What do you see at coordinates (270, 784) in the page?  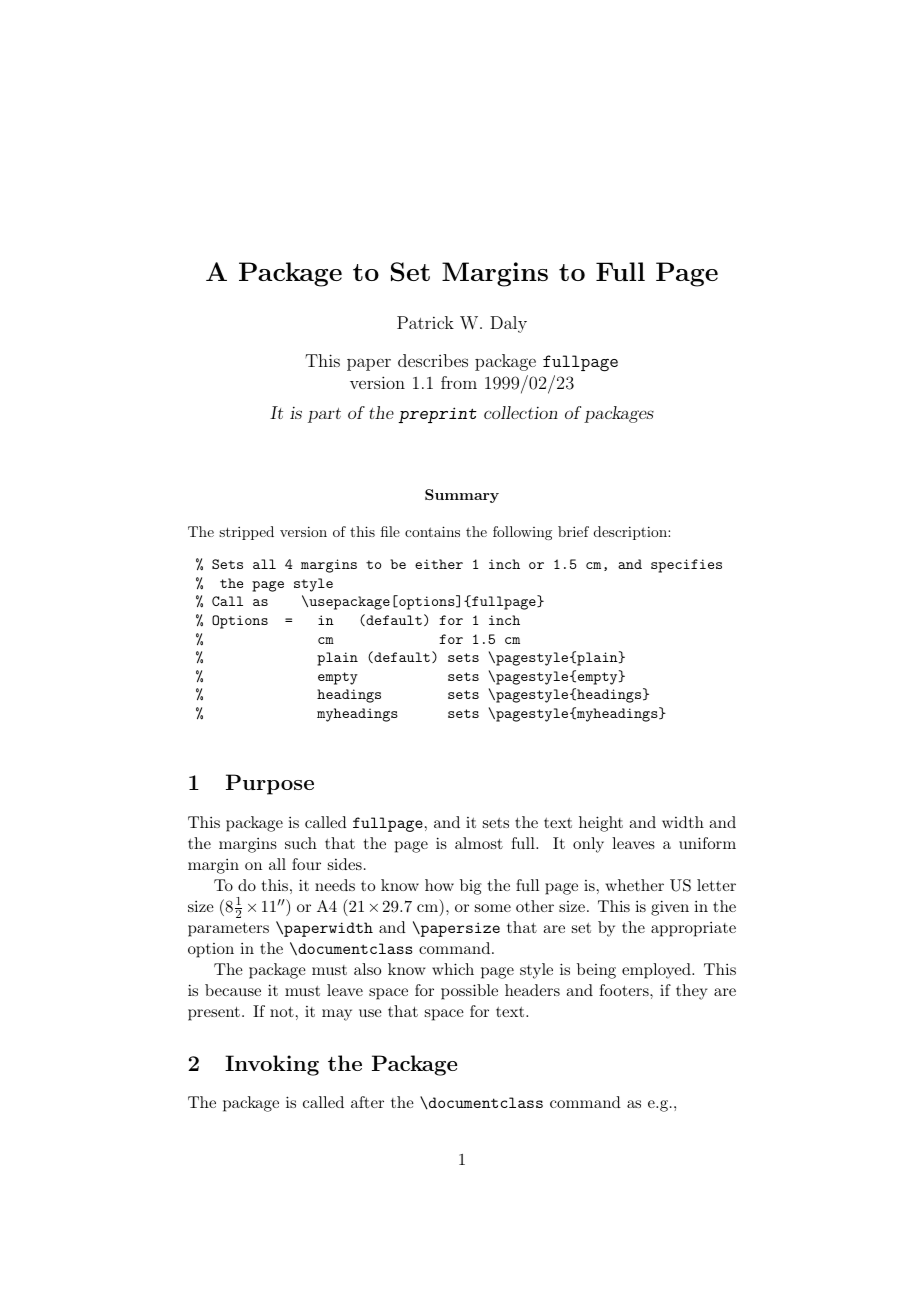 I see `Purpose` at bounding box center [270, 784].
